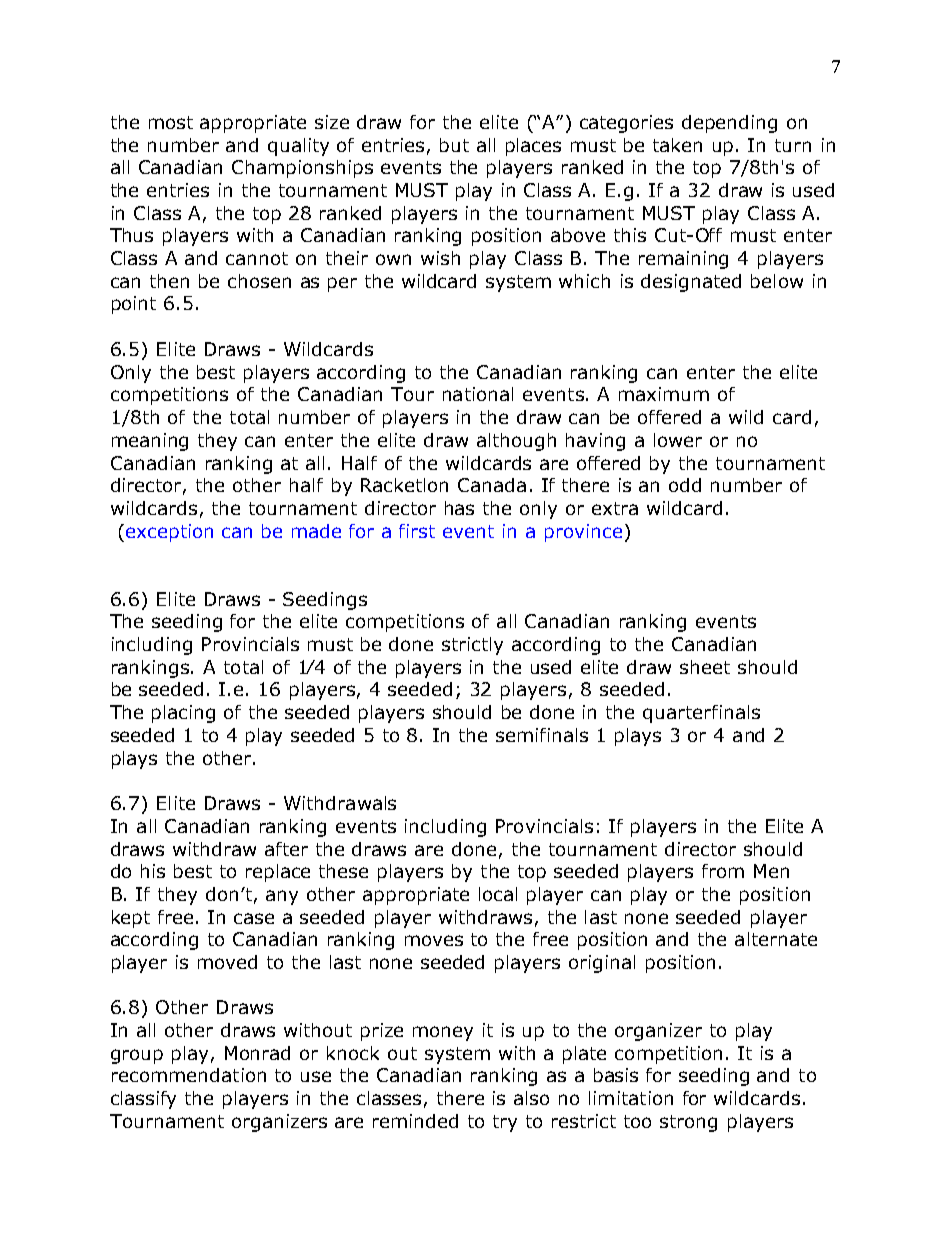 The image size is (952, 1233). What do you see at coordinates (183, 714) in the screenshot?
I see `placing` at bounding box center [183, 714].
